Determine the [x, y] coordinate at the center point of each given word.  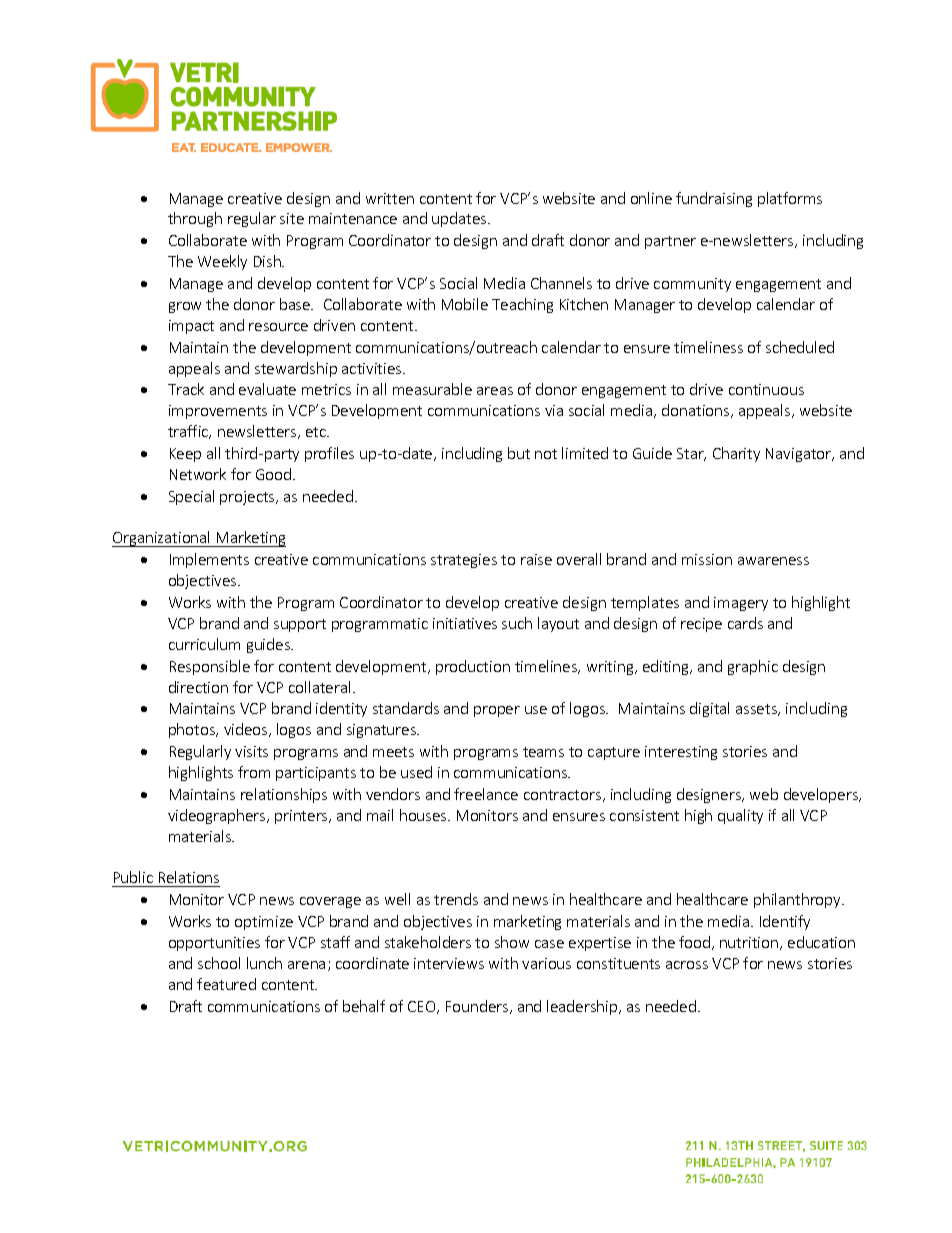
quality [740, 816]
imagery [741, 604]
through [195, 219]
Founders [478, 1007]
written [390, 198]
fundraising [714, 199]
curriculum [204, 644]
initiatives [465, 623]
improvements [218, 412]
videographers [218, 816]
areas [495, 391]
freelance [486, 794]
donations [697, 411]
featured [226, 984]
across [687, 965]
